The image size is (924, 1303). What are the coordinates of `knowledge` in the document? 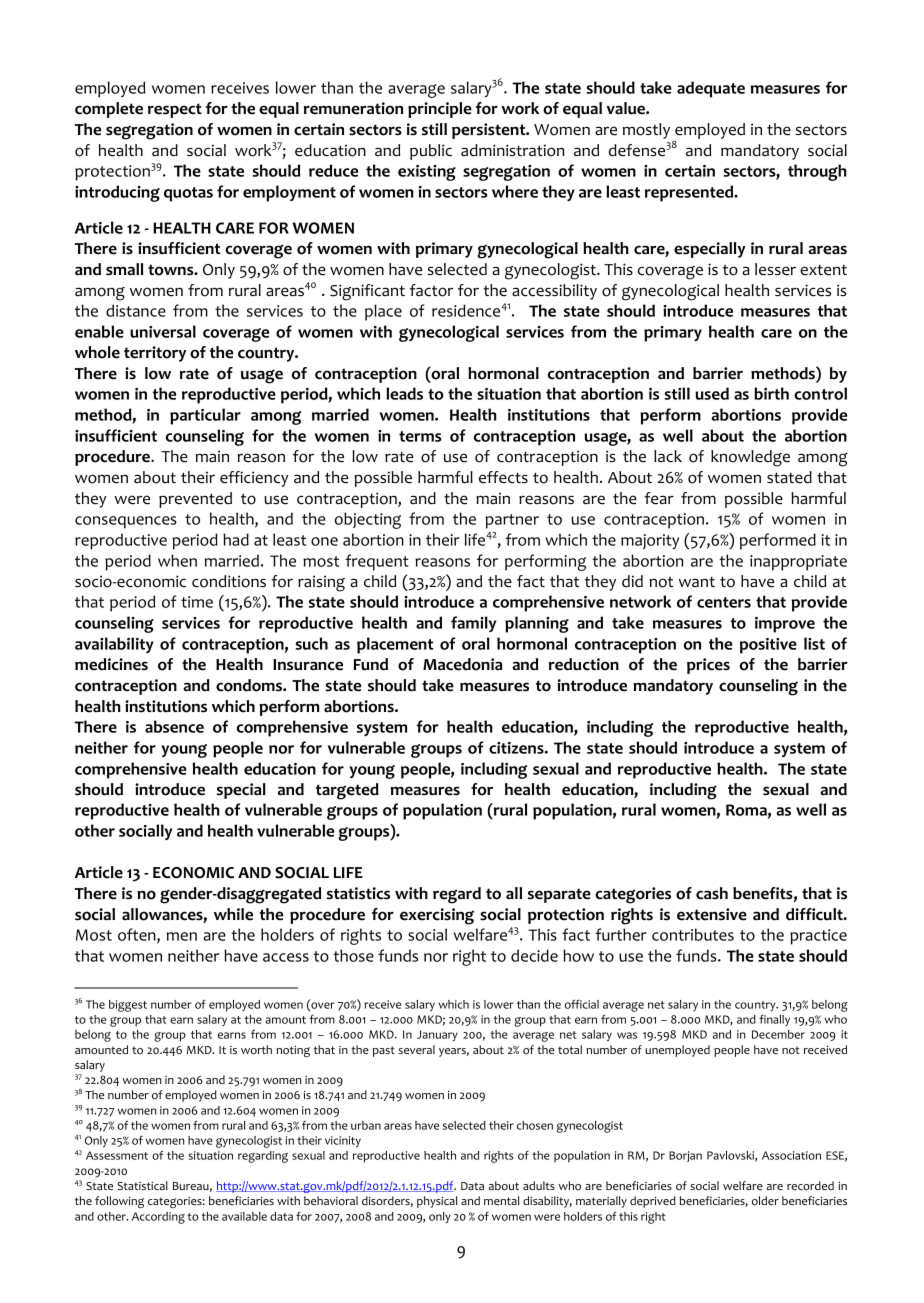 It's located at (750, 458).
